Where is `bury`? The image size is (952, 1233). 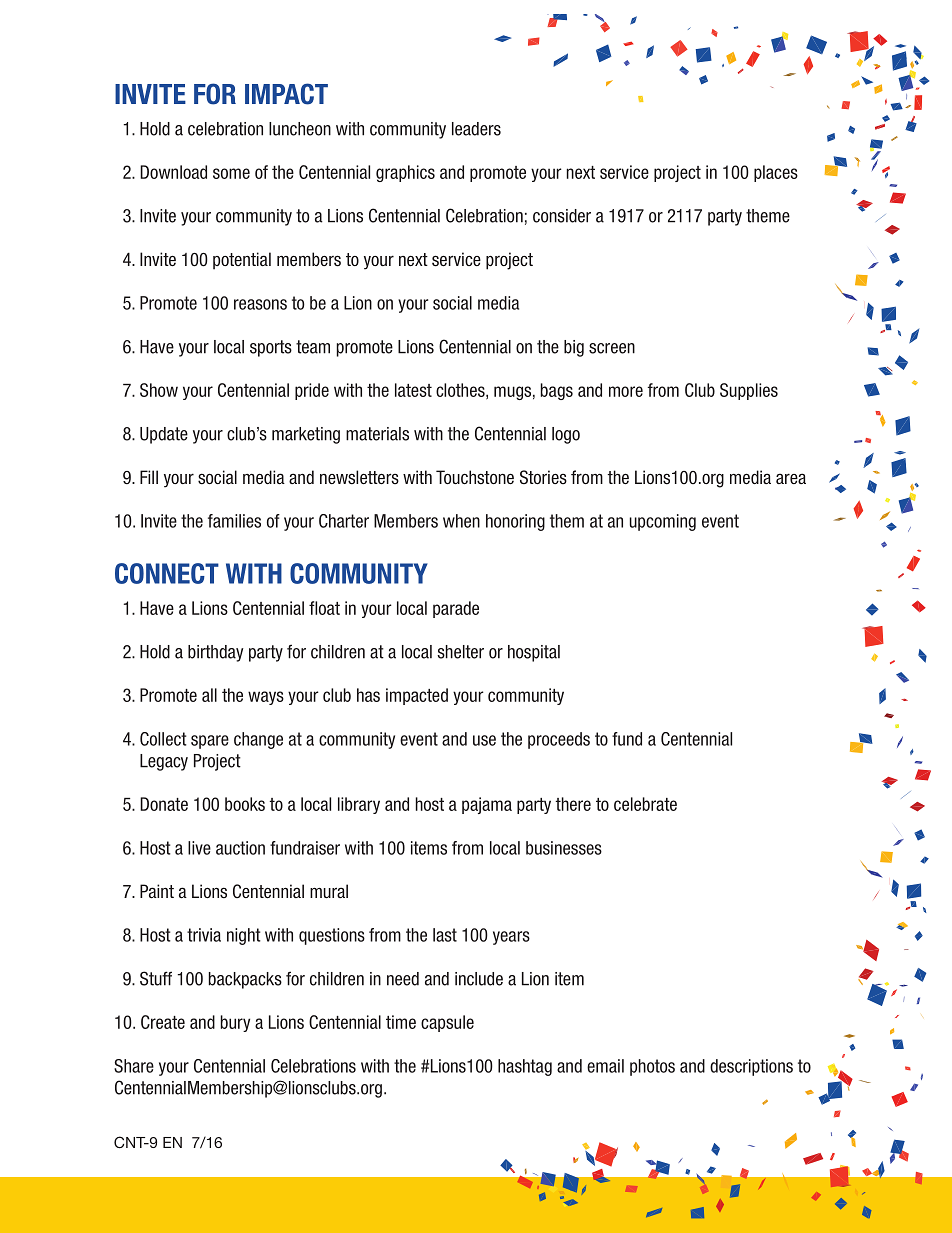 bury is located at coordinates (235, 1023).
